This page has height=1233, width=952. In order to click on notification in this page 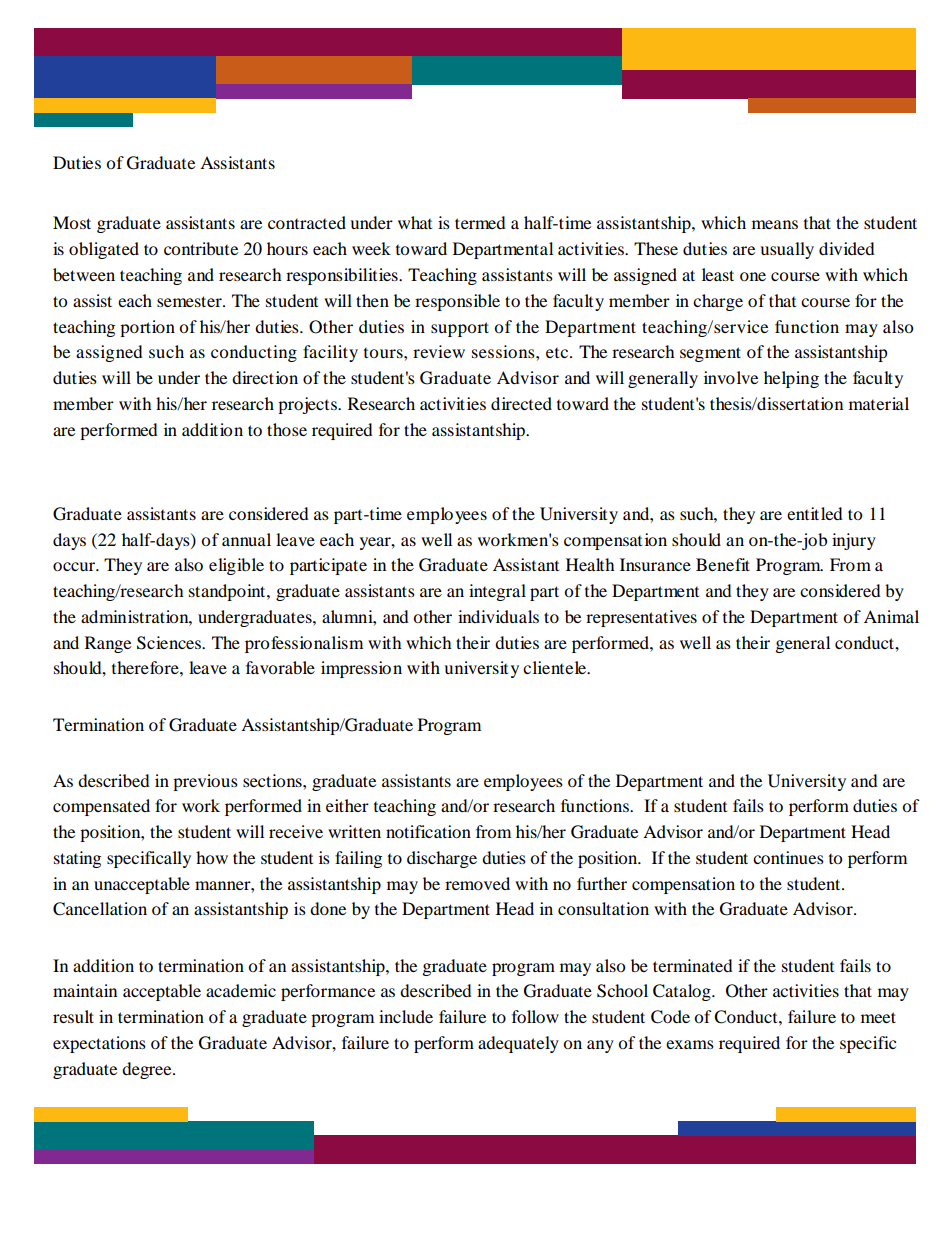, I will do `click(428, 831)`.
